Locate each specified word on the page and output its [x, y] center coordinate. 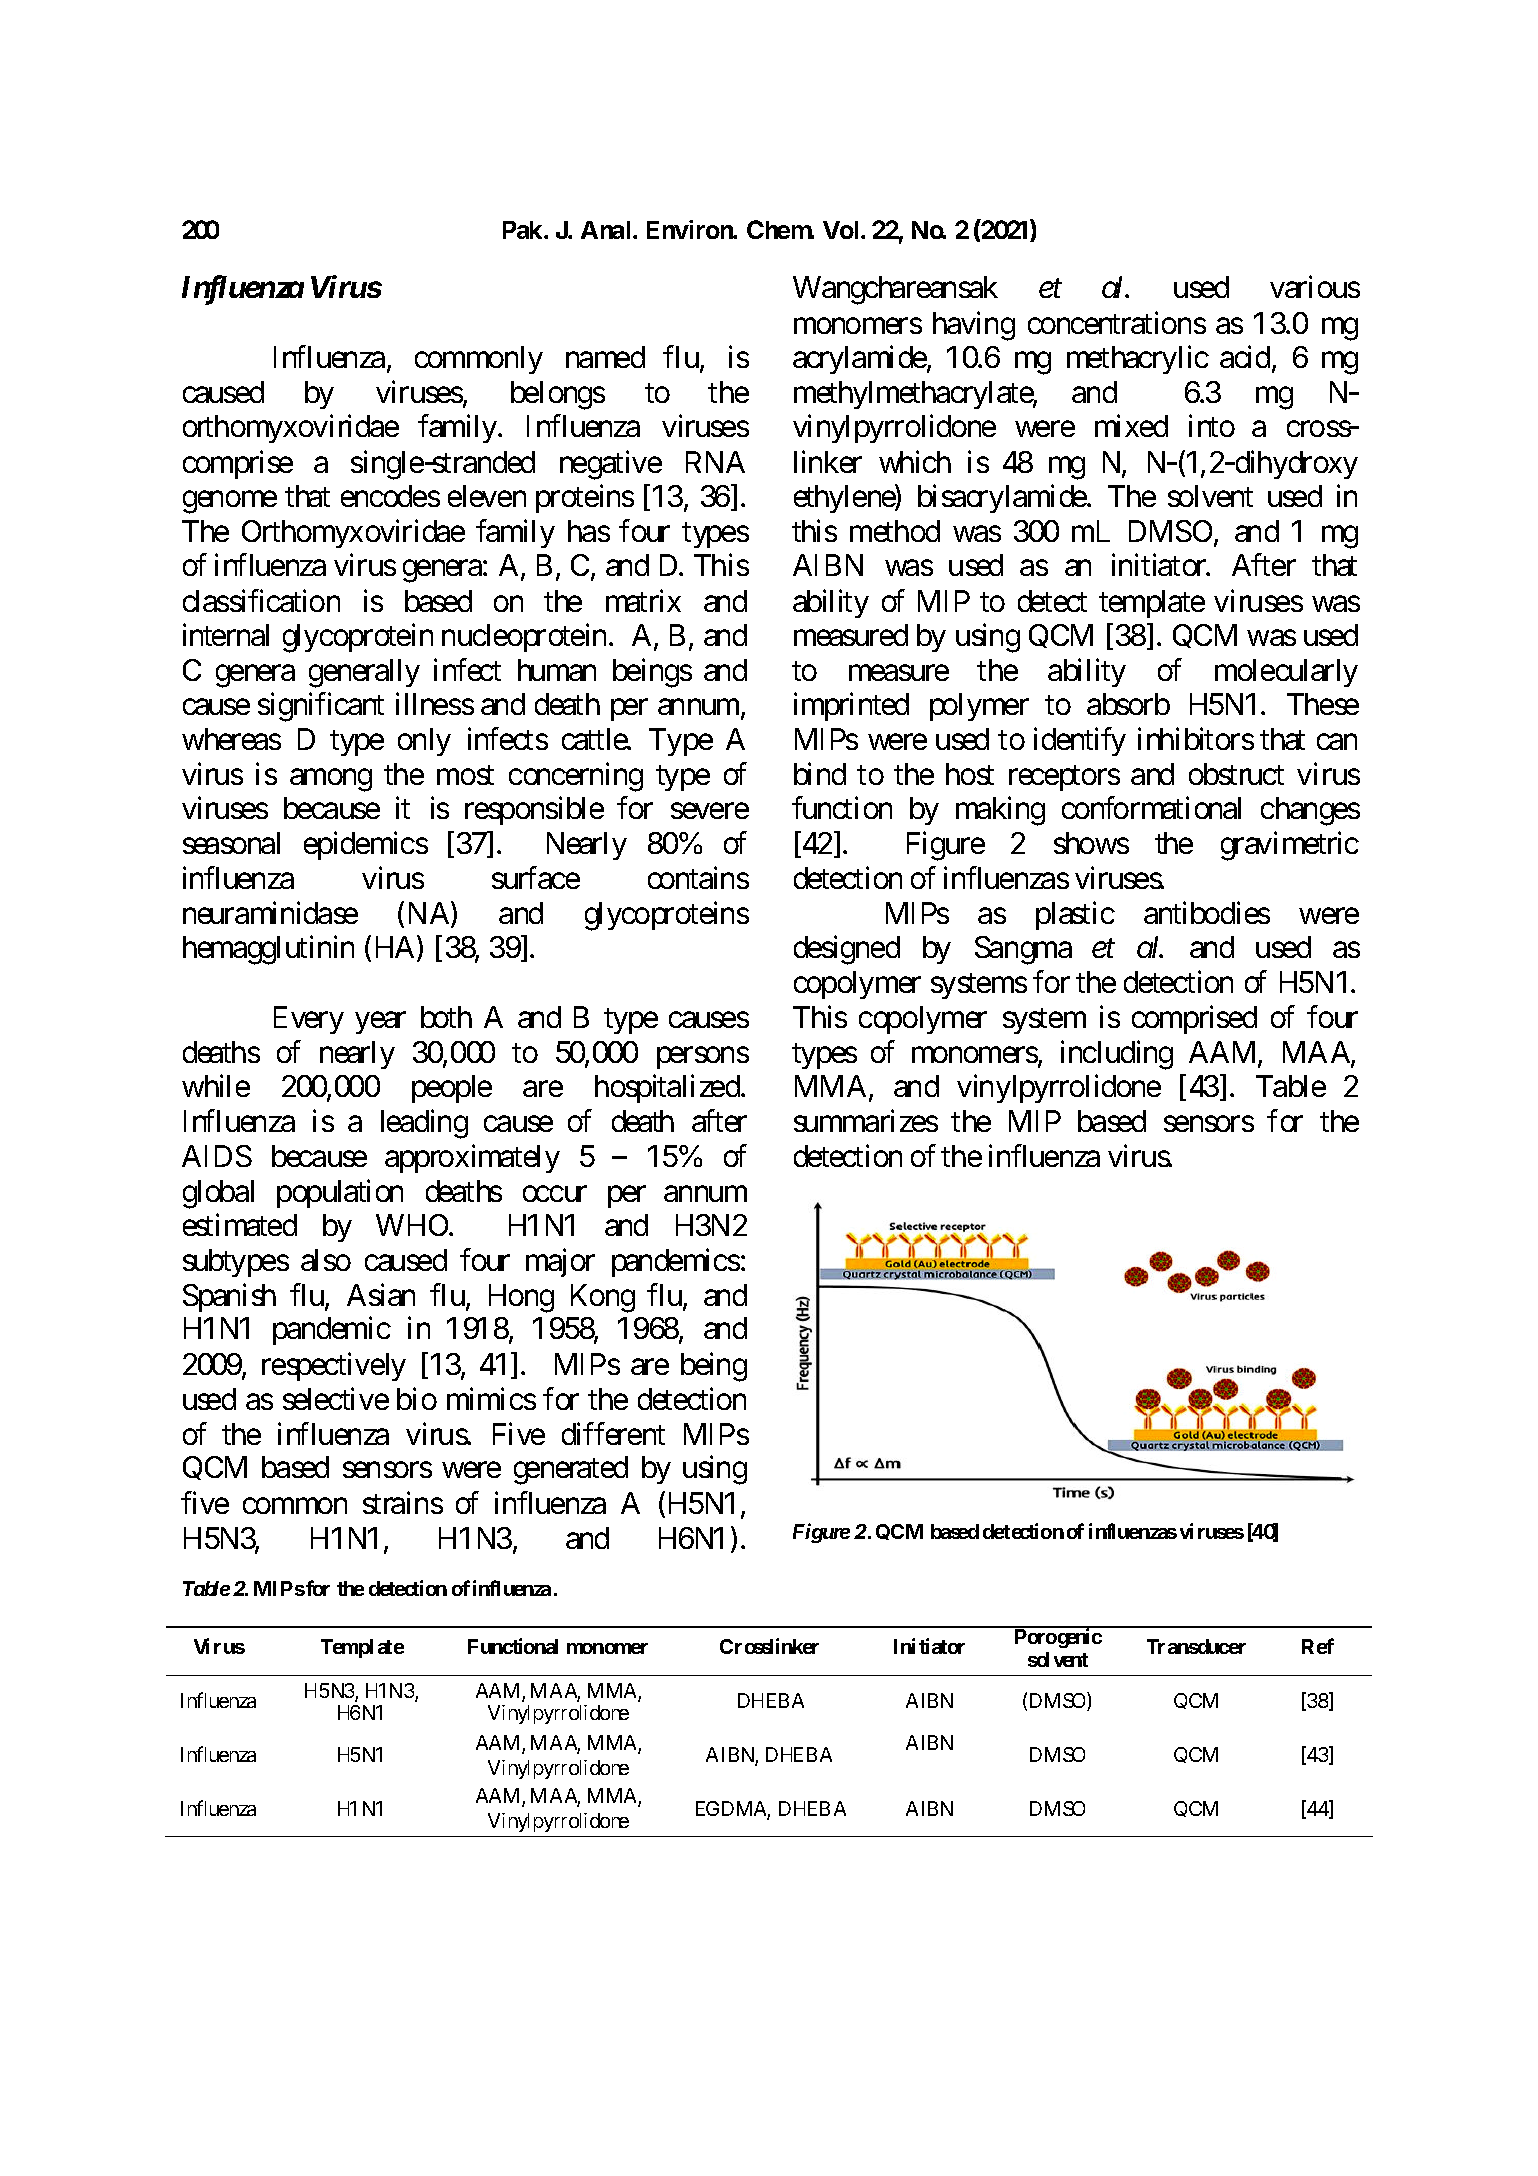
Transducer [1196, 1646]
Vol [842, 230]
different [613, 1433]
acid [1245, 356]
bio [417, 1398]
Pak [524, 230]
